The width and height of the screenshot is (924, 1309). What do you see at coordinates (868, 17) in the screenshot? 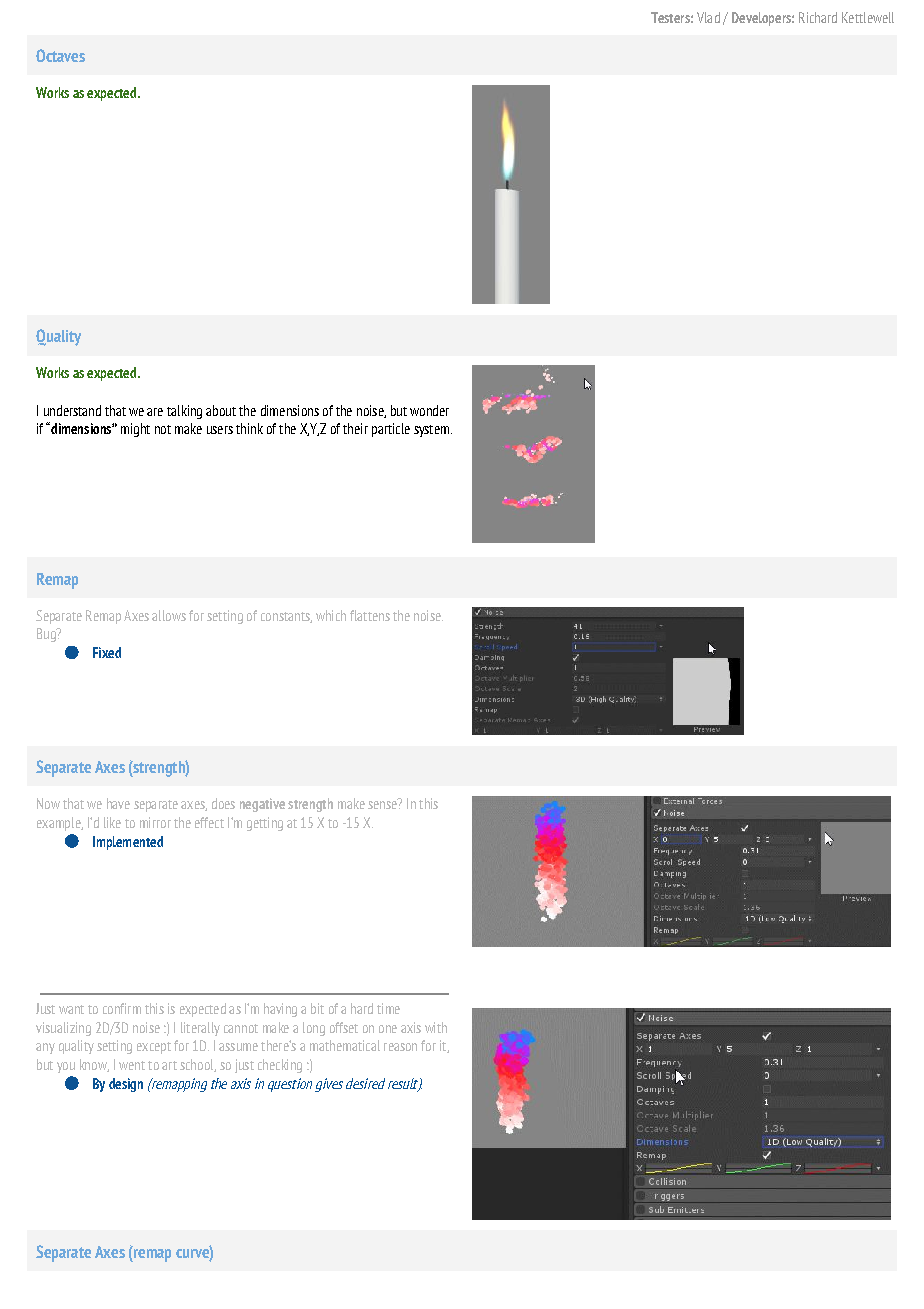
I see `Kettlewell` at bounding box center [868, 17].
